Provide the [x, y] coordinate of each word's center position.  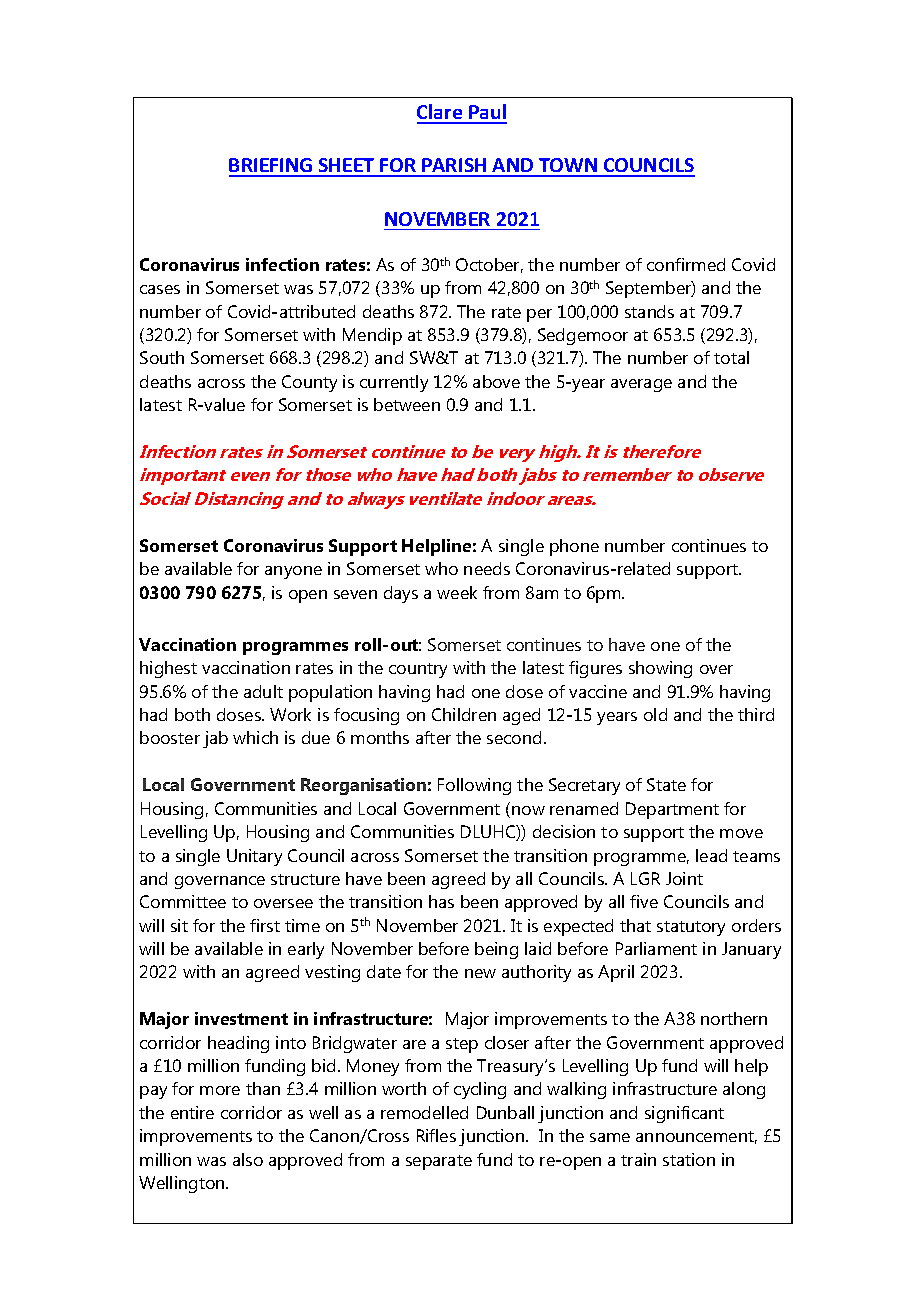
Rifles [436, 1135]
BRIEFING [272, 167]
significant [684, 1114]
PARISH [454, 167]
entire [192, 1112]
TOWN [568, 167]
